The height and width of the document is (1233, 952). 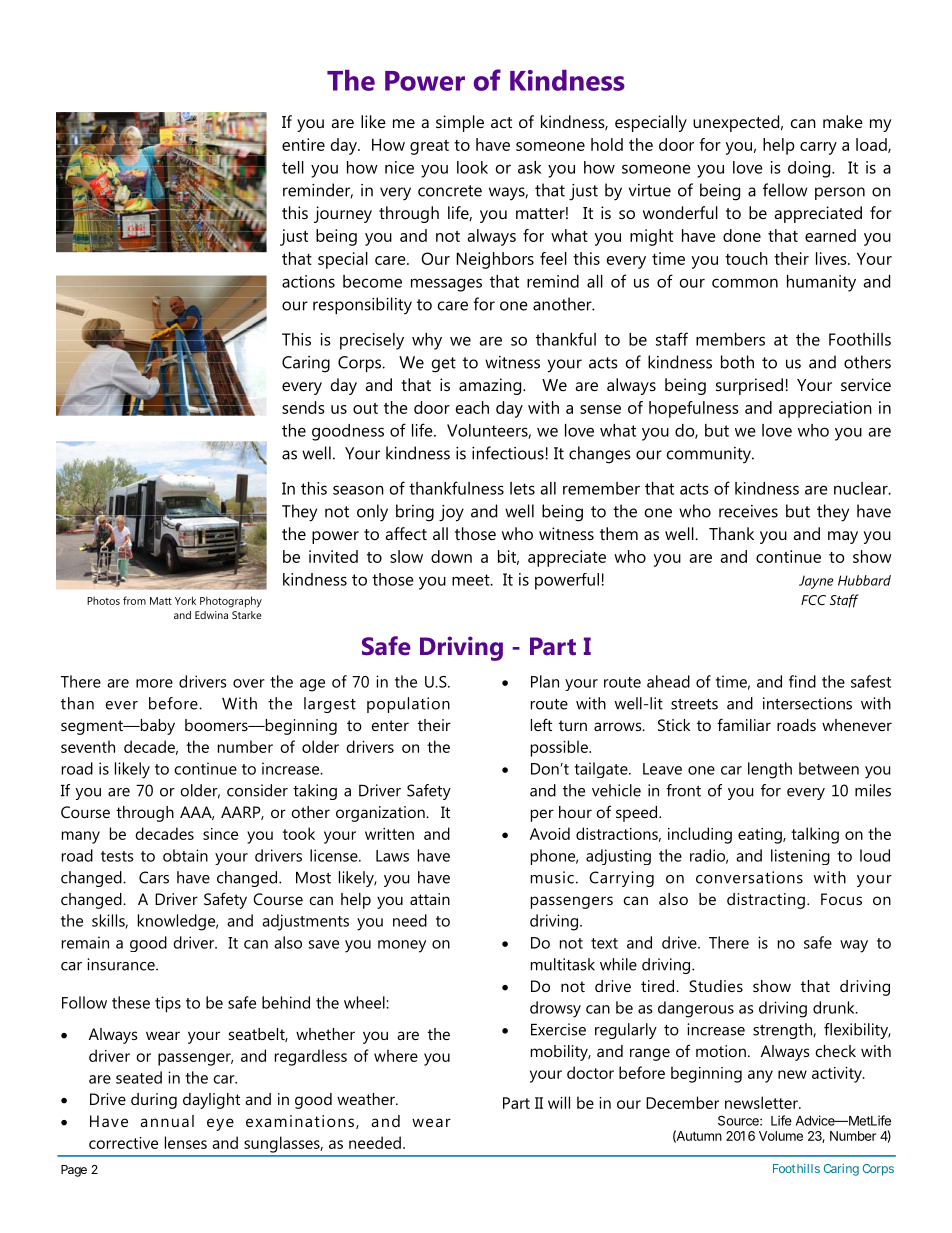 What do you see at coordinates (220, 834) in the document?
I see `since` at bounding box center [220, 834].
